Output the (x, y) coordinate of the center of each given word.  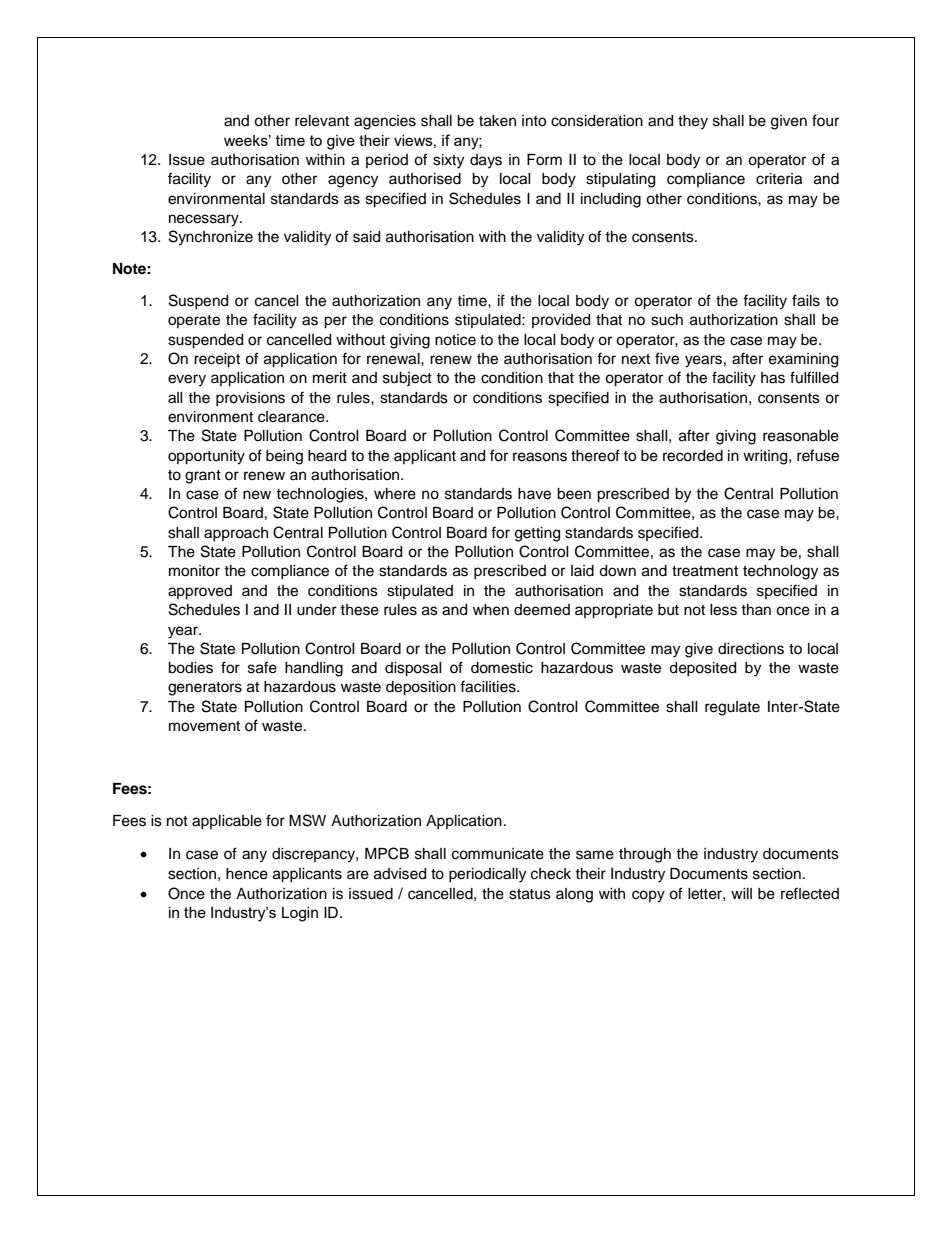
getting (537, 534)
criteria (779, 179)
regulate (732, 708)
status (530, 894)
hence (247, 874)
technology (780, 572)
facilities (489, 686)
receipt (217, 360)
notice (455, 340)
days (486, 161)
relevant (322, 121)
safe (262, 667)
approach (236, 534)
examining (803, 360)
